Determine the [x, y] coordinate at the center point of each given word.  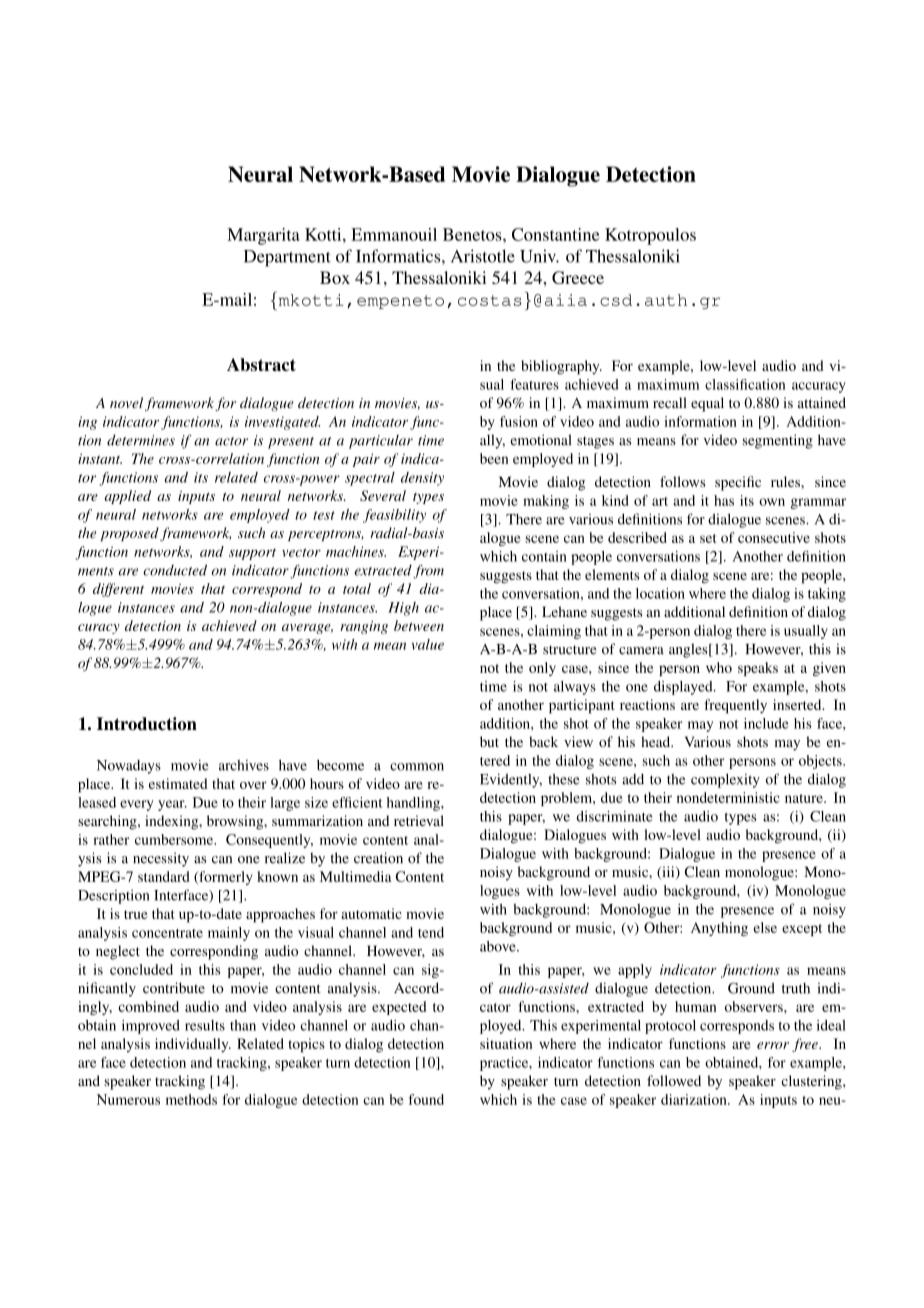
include [766, 723]
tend [431, 932]
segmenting [777, 441]
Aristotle [483, 256]
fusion [519, 421]
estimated [178, 783]
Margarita [263, 236]
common [417, 767]
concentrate [167, 933]
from [428, 572]
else [765, 927]
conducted [175, 570]
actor [231, 441]
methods [191, 1099]
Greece [578, 277]
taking [827, 595]
